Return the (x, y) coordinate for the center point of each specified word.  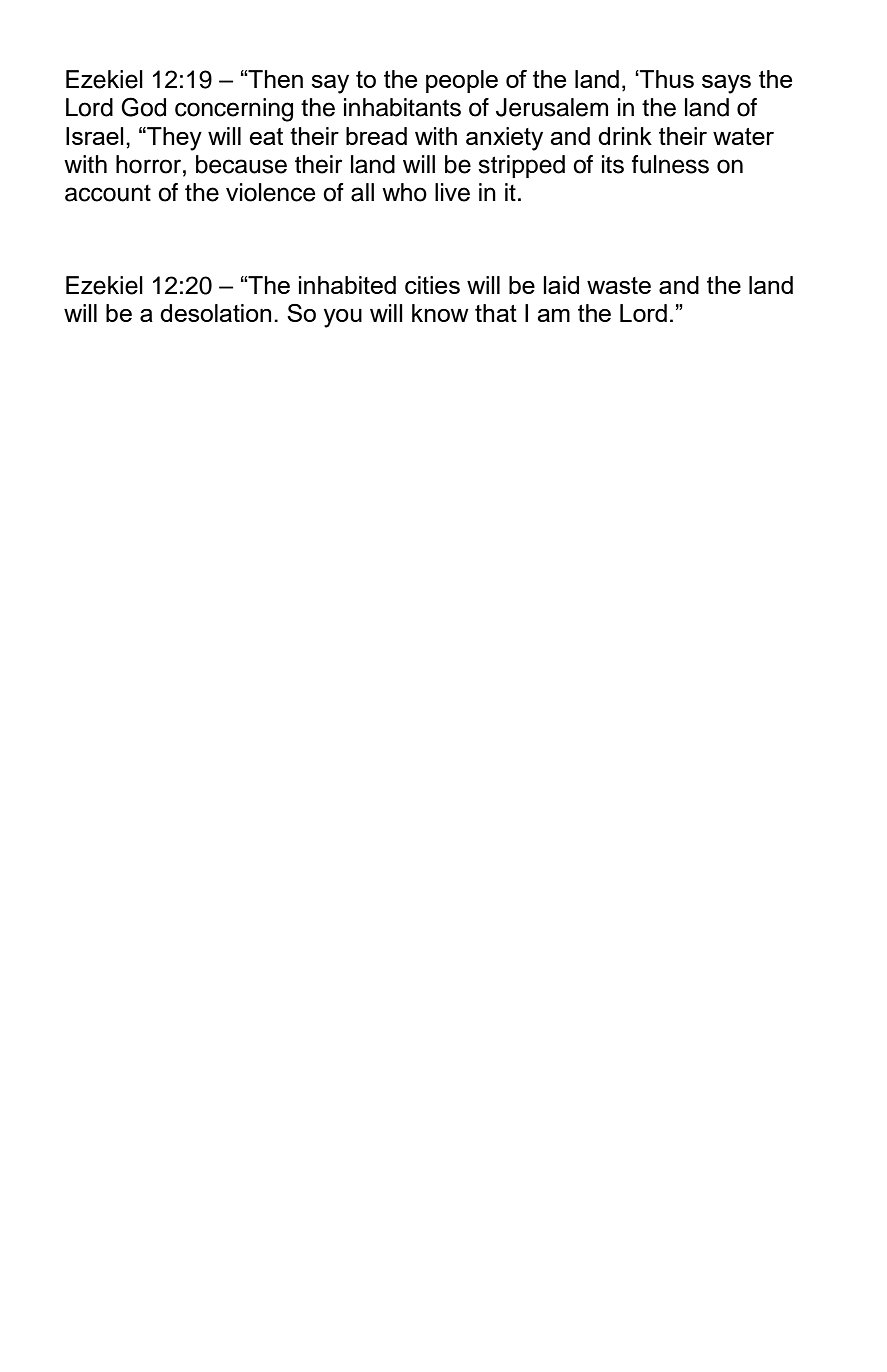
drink (625, 136)
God (143, 107)
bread (376, 136)
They (173, 139)
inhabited (347, 285)
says (726, 84)
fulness (670, 164)
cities (432, 285)
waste (619, 285)
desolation (215, 313)
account (108, 193)
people (462, 81)
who (404, 192)
